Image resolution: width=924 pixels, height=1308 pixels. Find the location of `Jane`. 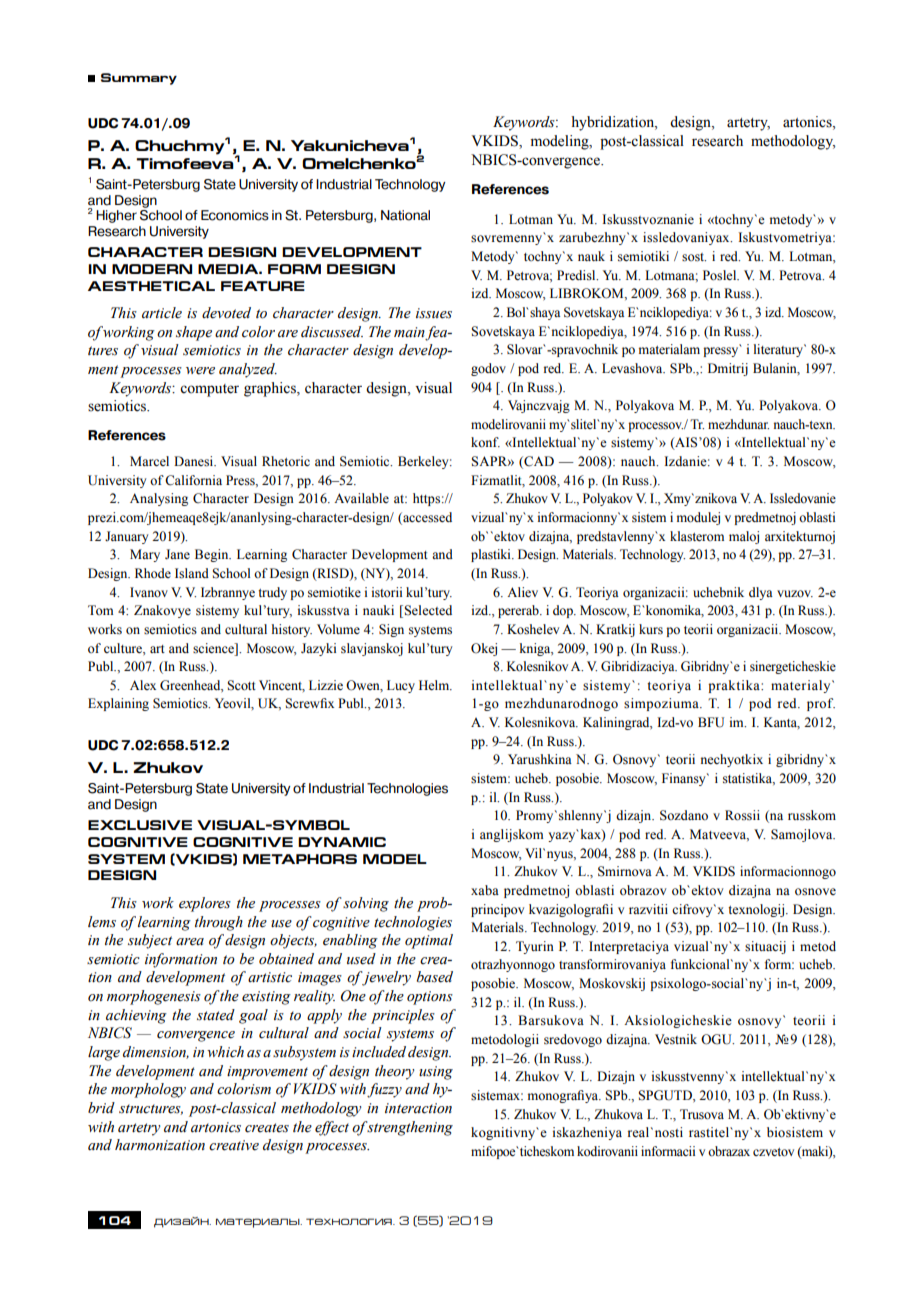

Jane is located at coordinates (177, 554).
